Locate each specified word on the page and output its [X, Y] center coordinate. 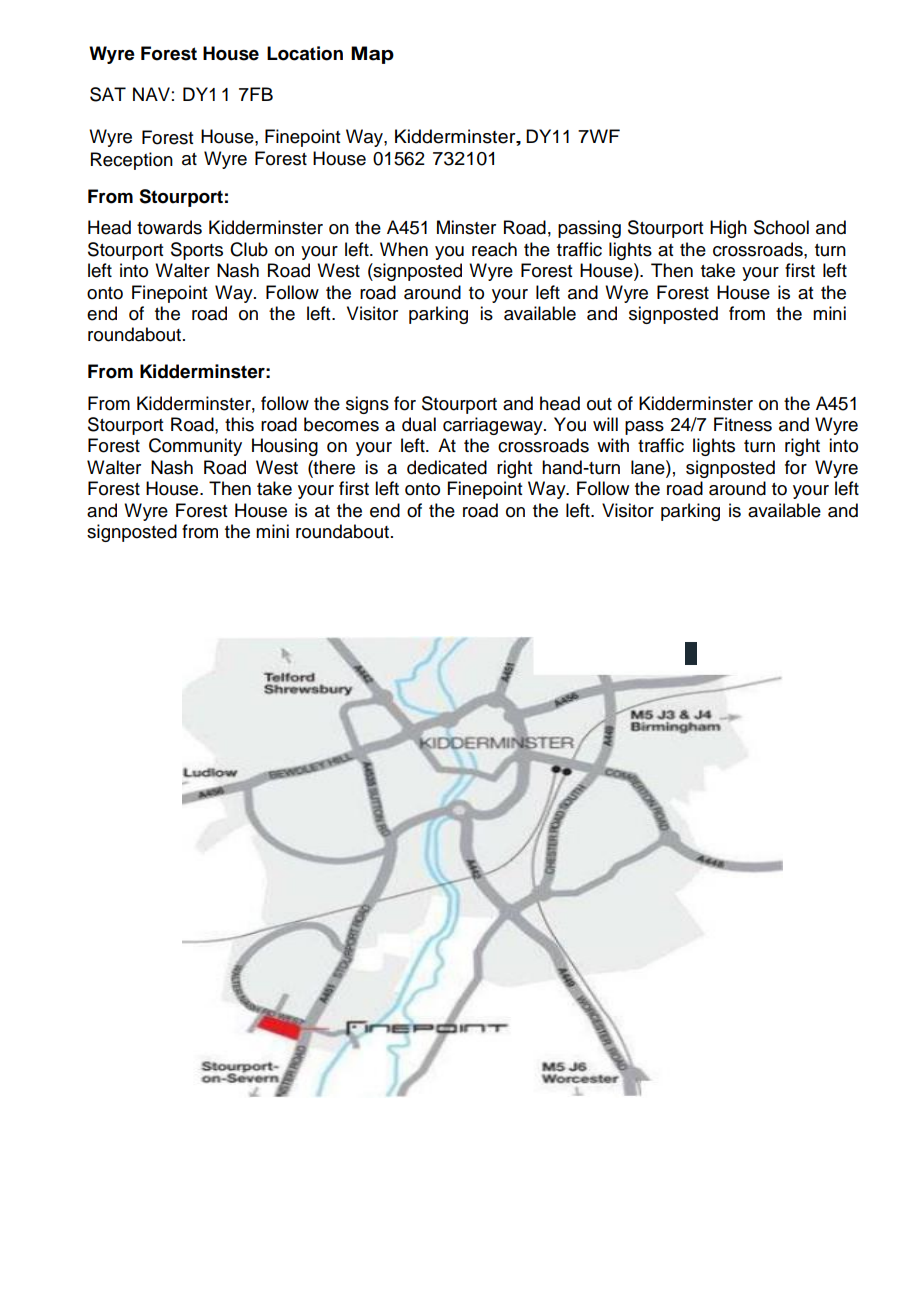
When [404, 249]
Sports [197, 251]
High [728, 229]
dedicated [447, 467]
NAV [151, 94]
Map [372, 55]
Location [305, 53]
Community [195, 447]
